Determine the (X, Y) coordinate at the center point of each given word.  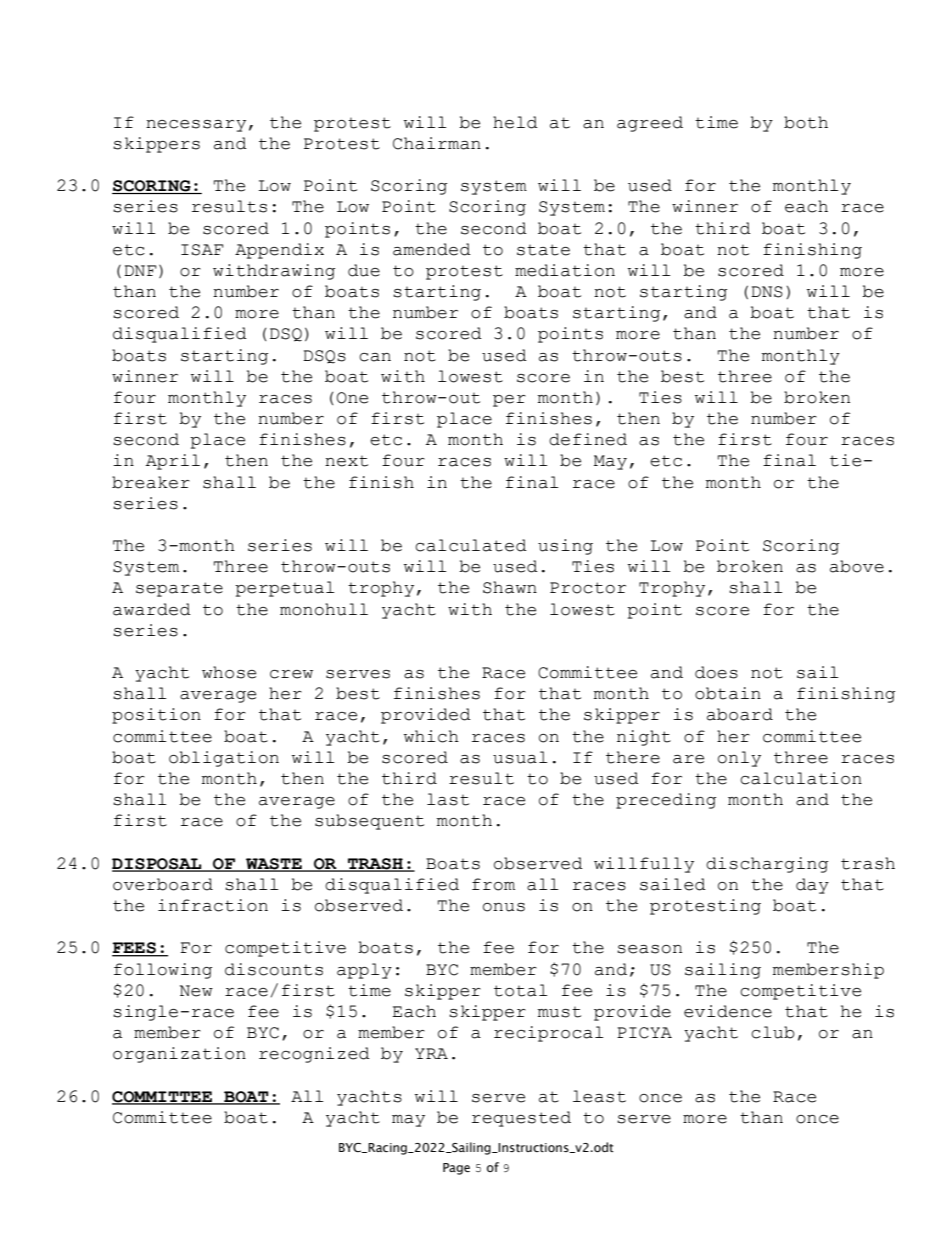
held (515, 122)
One (352, 398)
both (806, 122)
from (493, 884)
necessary (196, 126)
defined (588, 439)
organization (179, 1055)
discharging (767, 865)
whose (229, 672)
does (716, 672)
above (857, 566)
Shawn (510, 587)
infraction (213, 905)
